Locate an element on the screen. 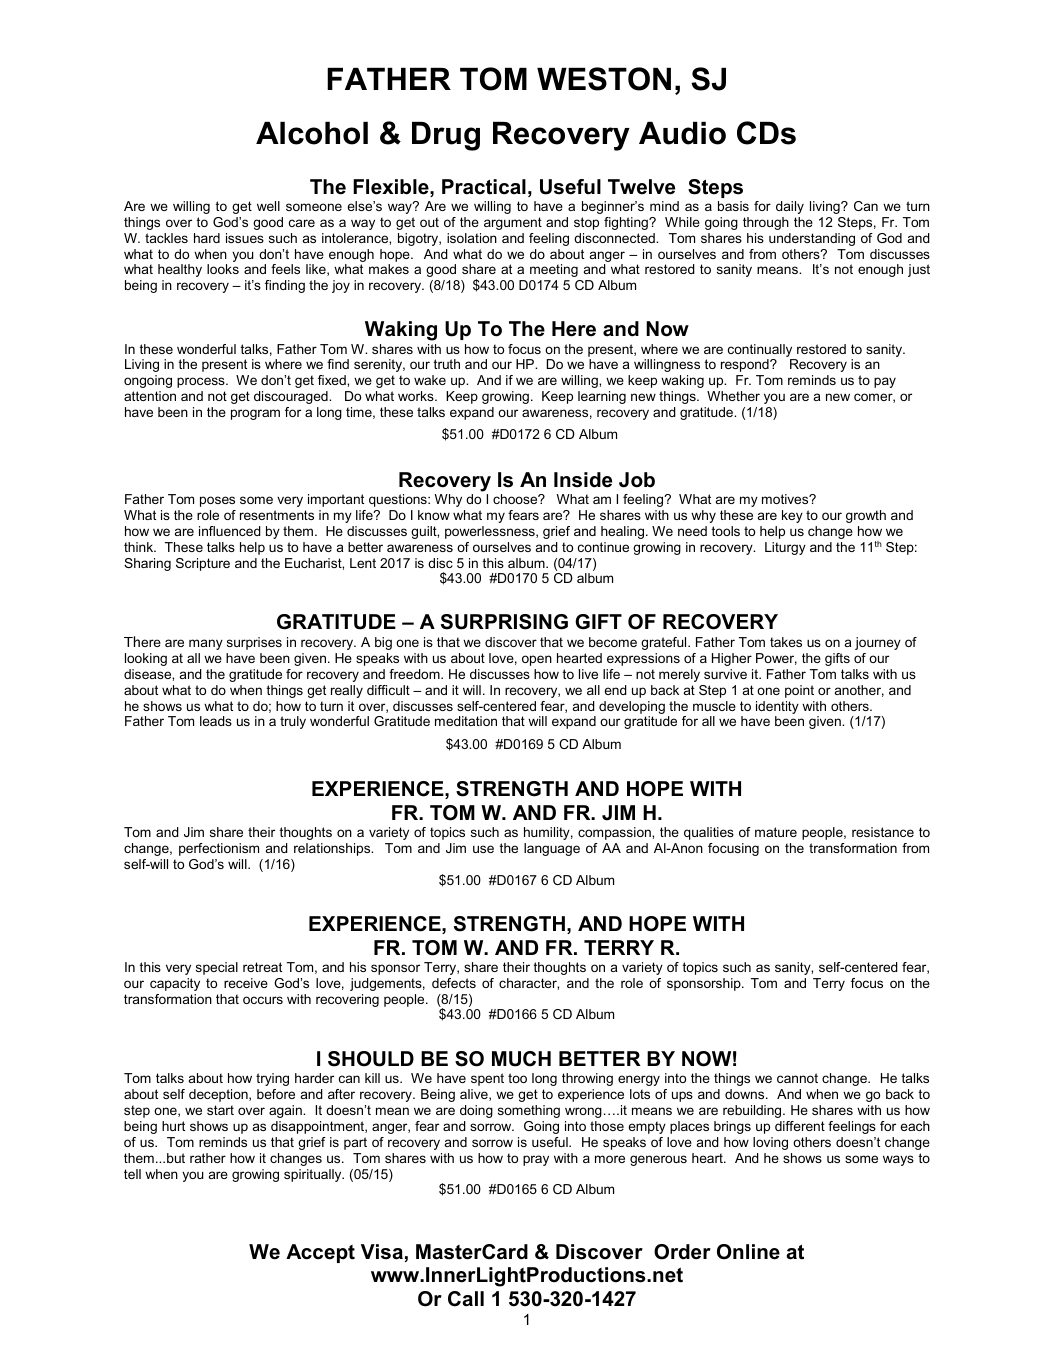 The image size is (1054, 1364). special is located at coordinates (217, 968).
